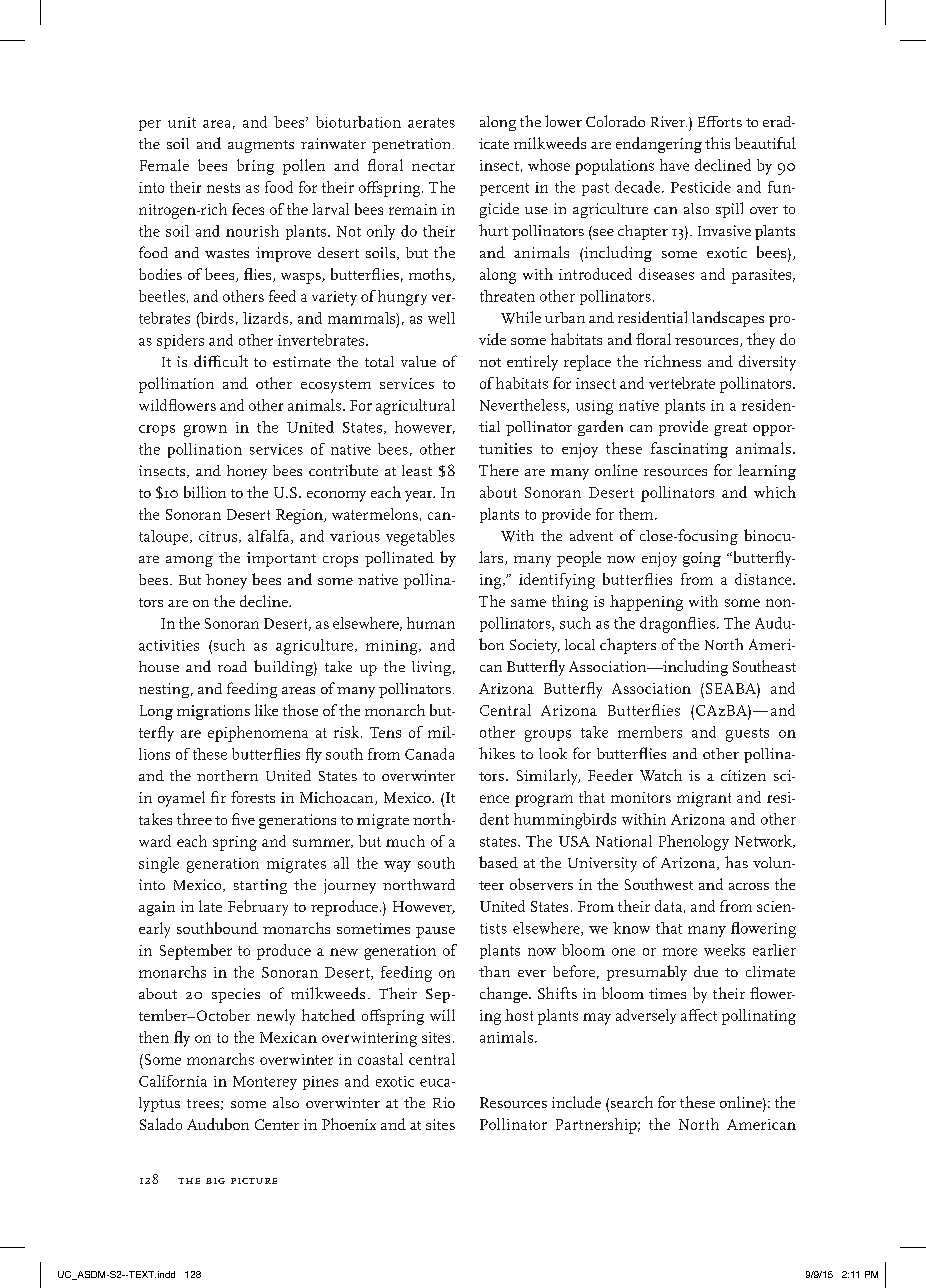 This page has height=1288, width=926. What do you see at coordinates (704, 799) in the page?
I see `migrant` at bounding box center [704, 799].
